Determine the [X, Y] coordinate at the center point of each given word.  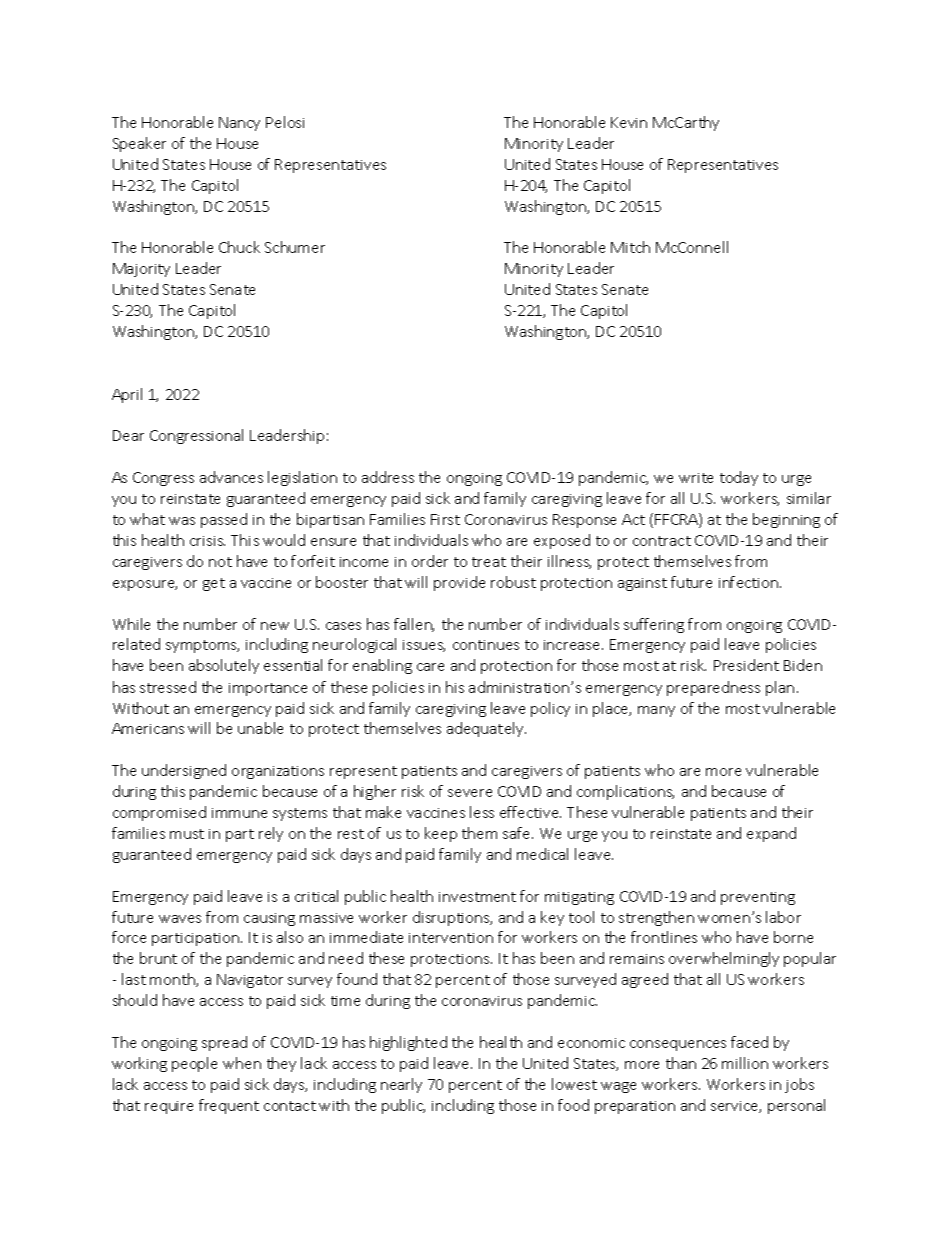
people [194, 1064]
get [214, 584]
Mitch [630, 247]
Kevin [629, 122]
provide [459, 583]
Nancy [239, 124]
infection [750, 582]
